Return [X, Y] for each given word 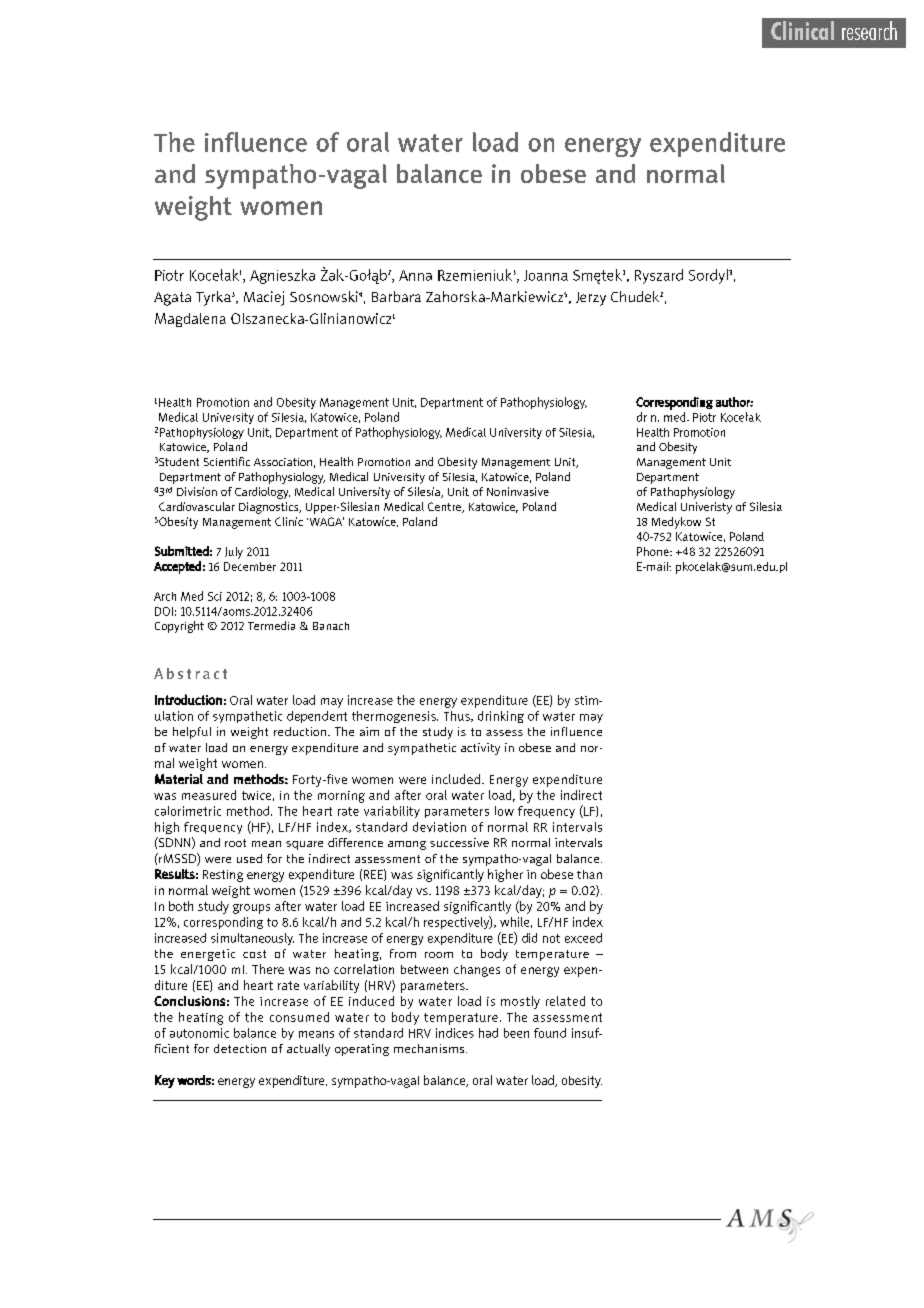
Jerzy [591, 299]
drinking [501, 717]
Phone [654, 551]
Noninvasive [518, 491]
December [250, 566]
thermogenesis [395, 717]
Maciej [264, 298]
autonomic [199, 1033]
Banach [331, 626]
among [407, 845]
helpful [192, 733]
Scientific [227, 461]
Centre [446, 507]
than [589, 874]
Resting [223, 876]
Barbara [396, 296]
